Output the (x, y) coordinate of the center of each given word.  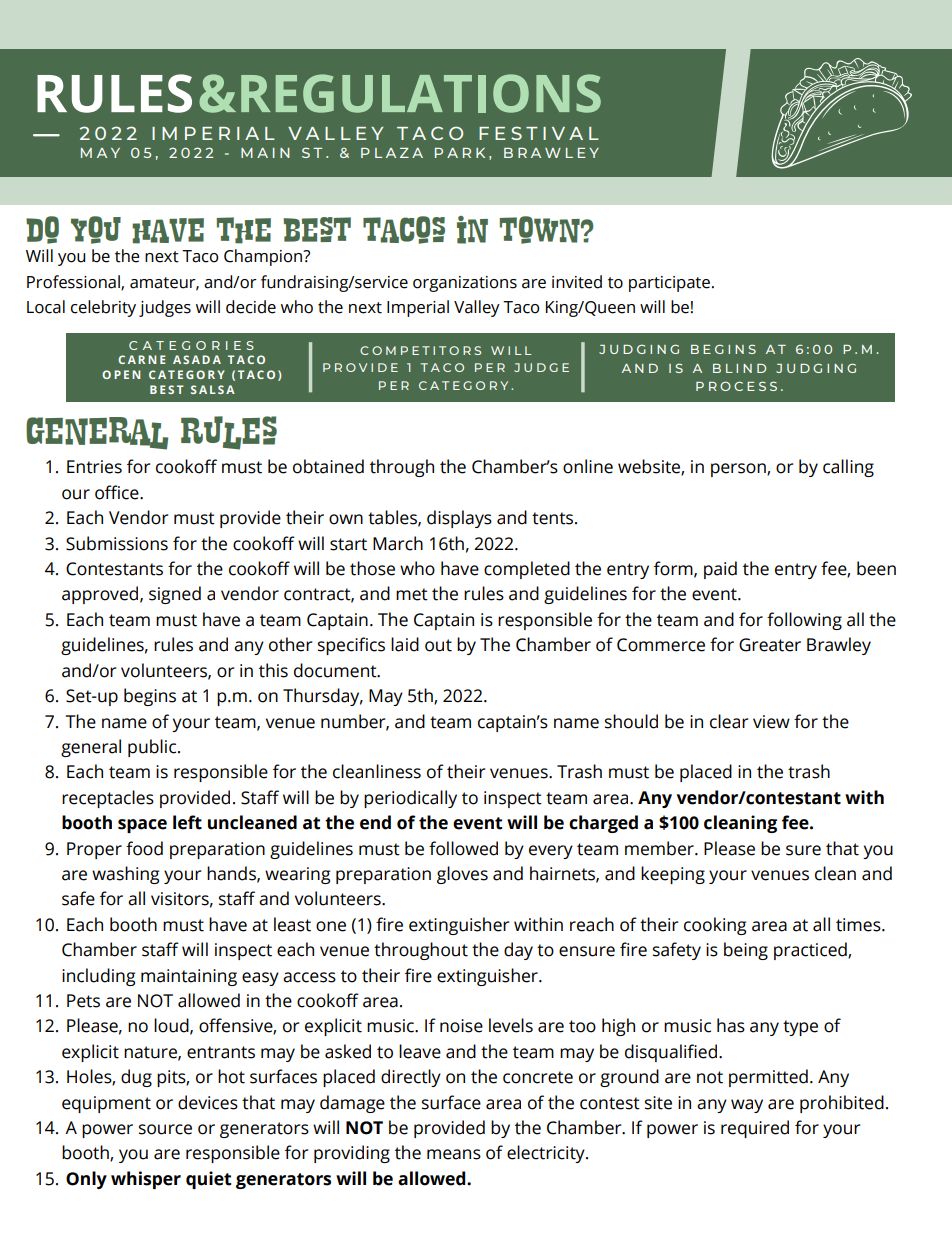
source (165, 1129)
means (454, 1154)
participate (669, 284)
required (755, 1129)
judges (165, 308)
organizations (465, 284)
